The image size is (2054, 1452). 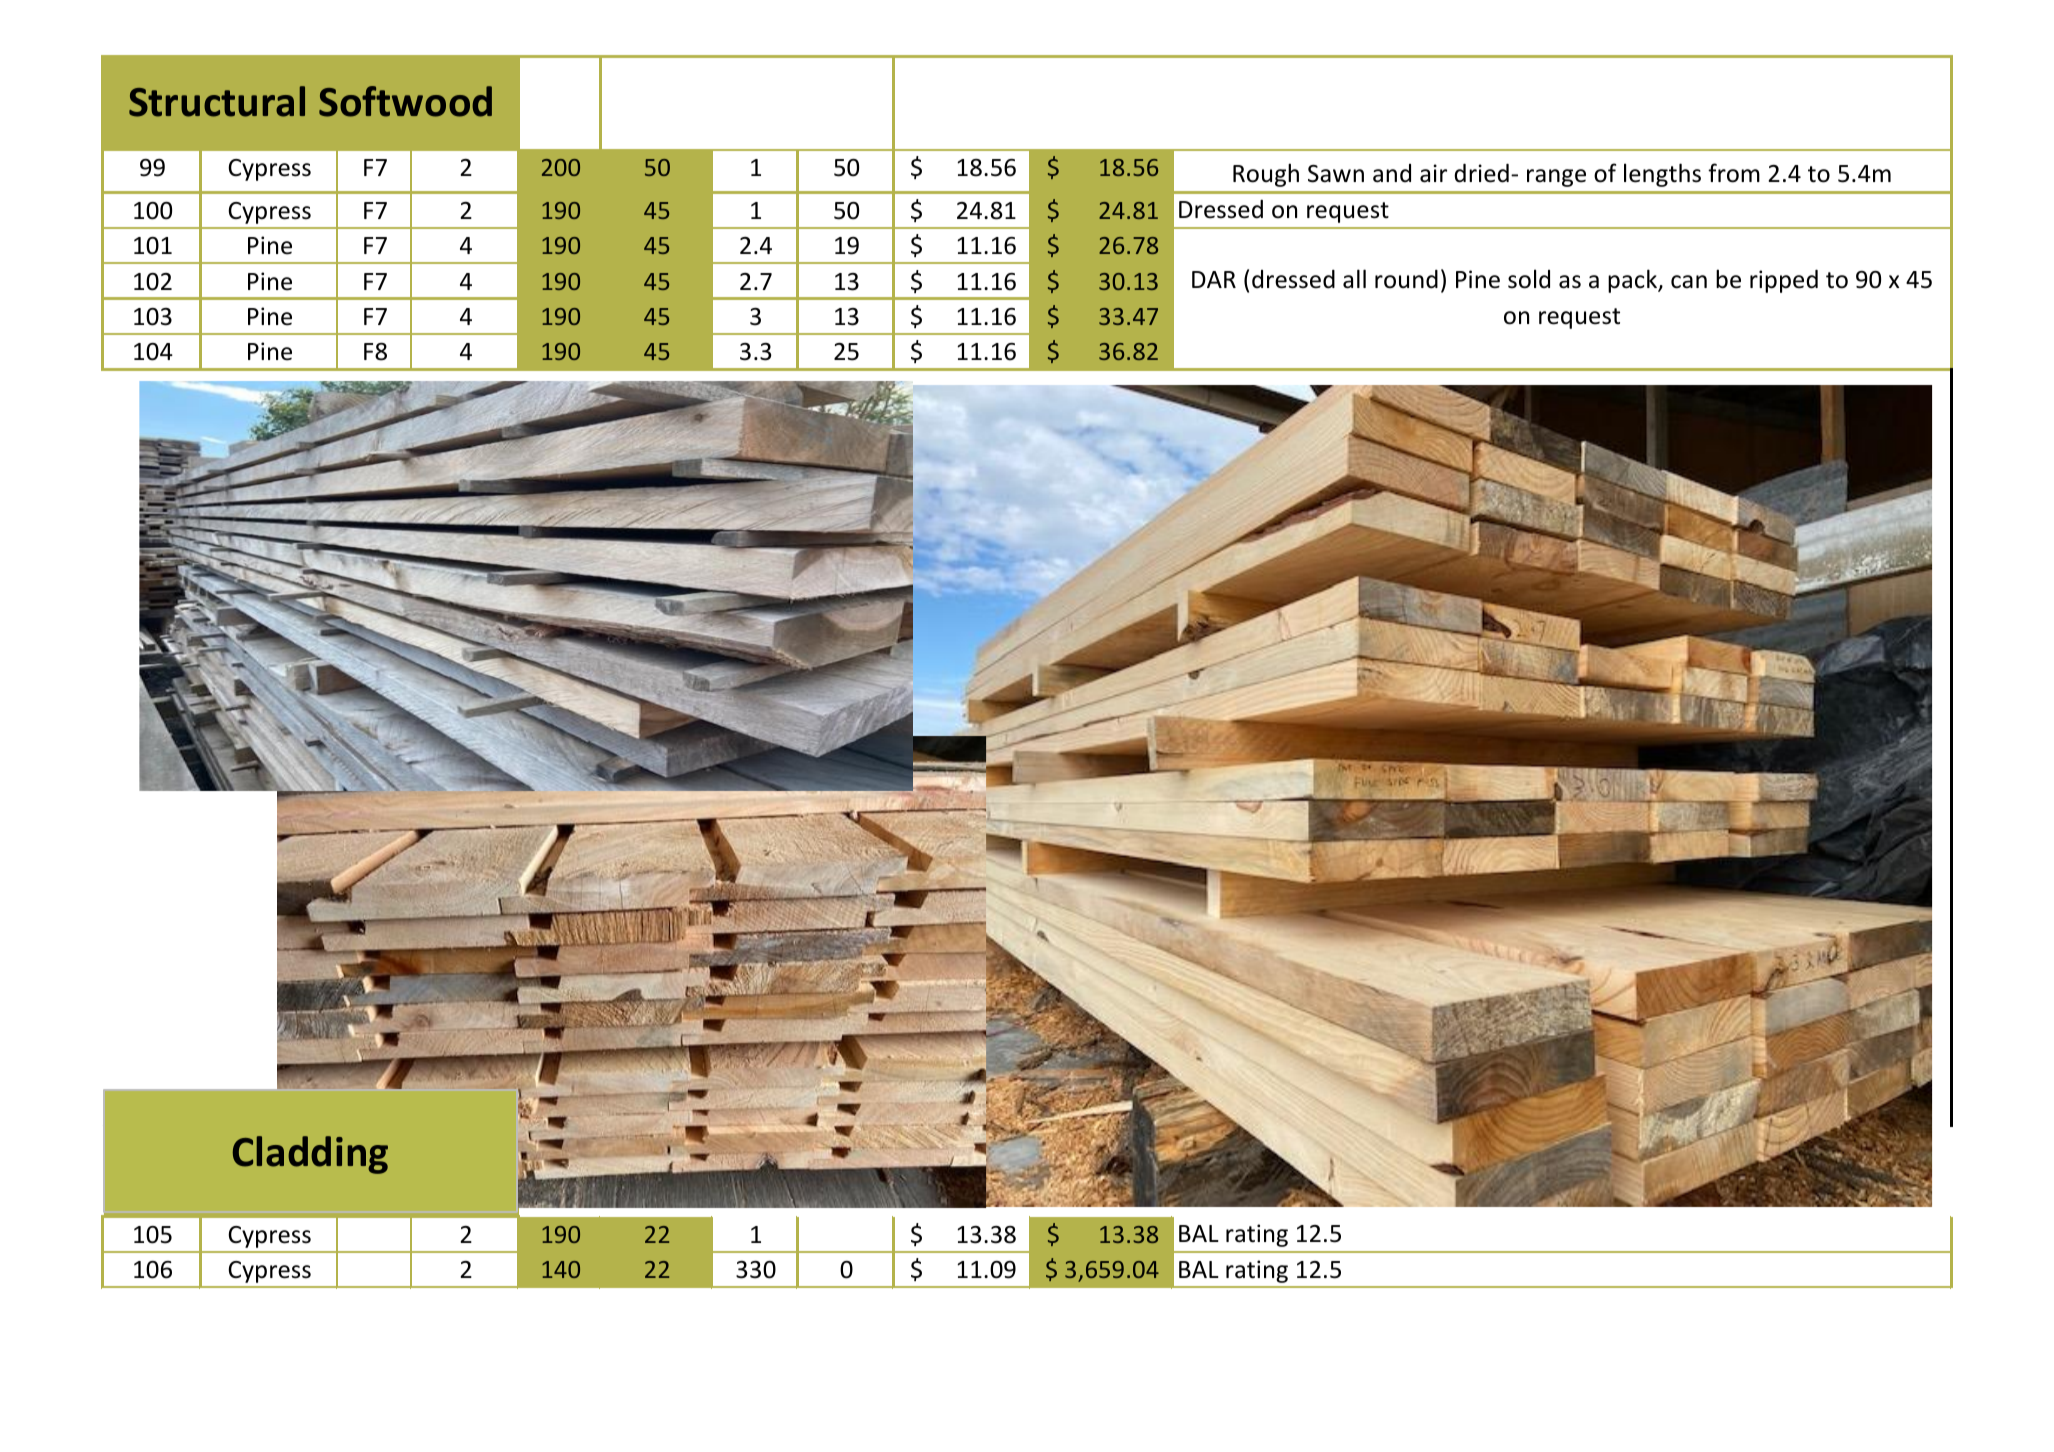 I want to click on Sawn, so click(x=1336, y=174).
